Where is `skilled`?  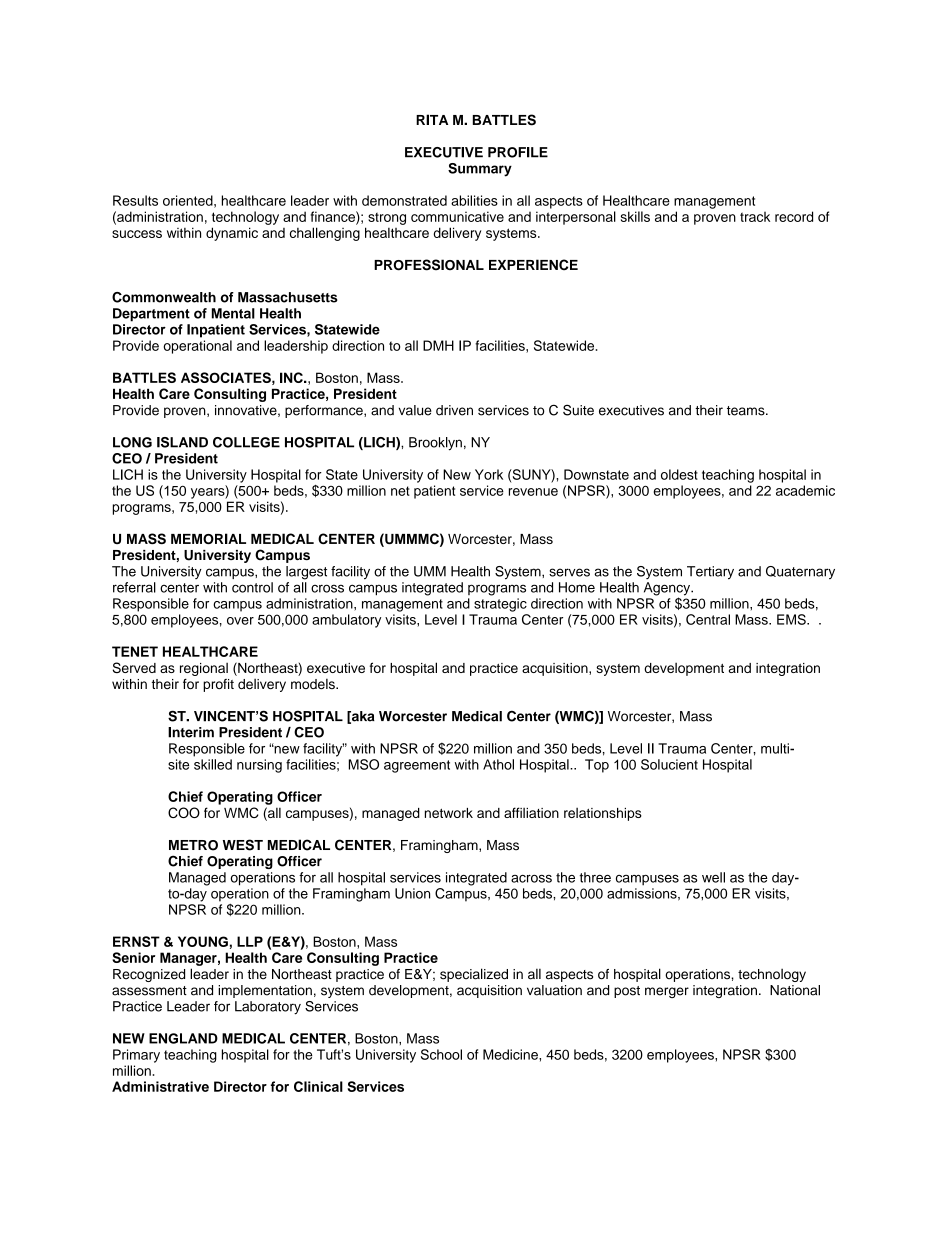
skilled is located at coordinates (213, 764).
